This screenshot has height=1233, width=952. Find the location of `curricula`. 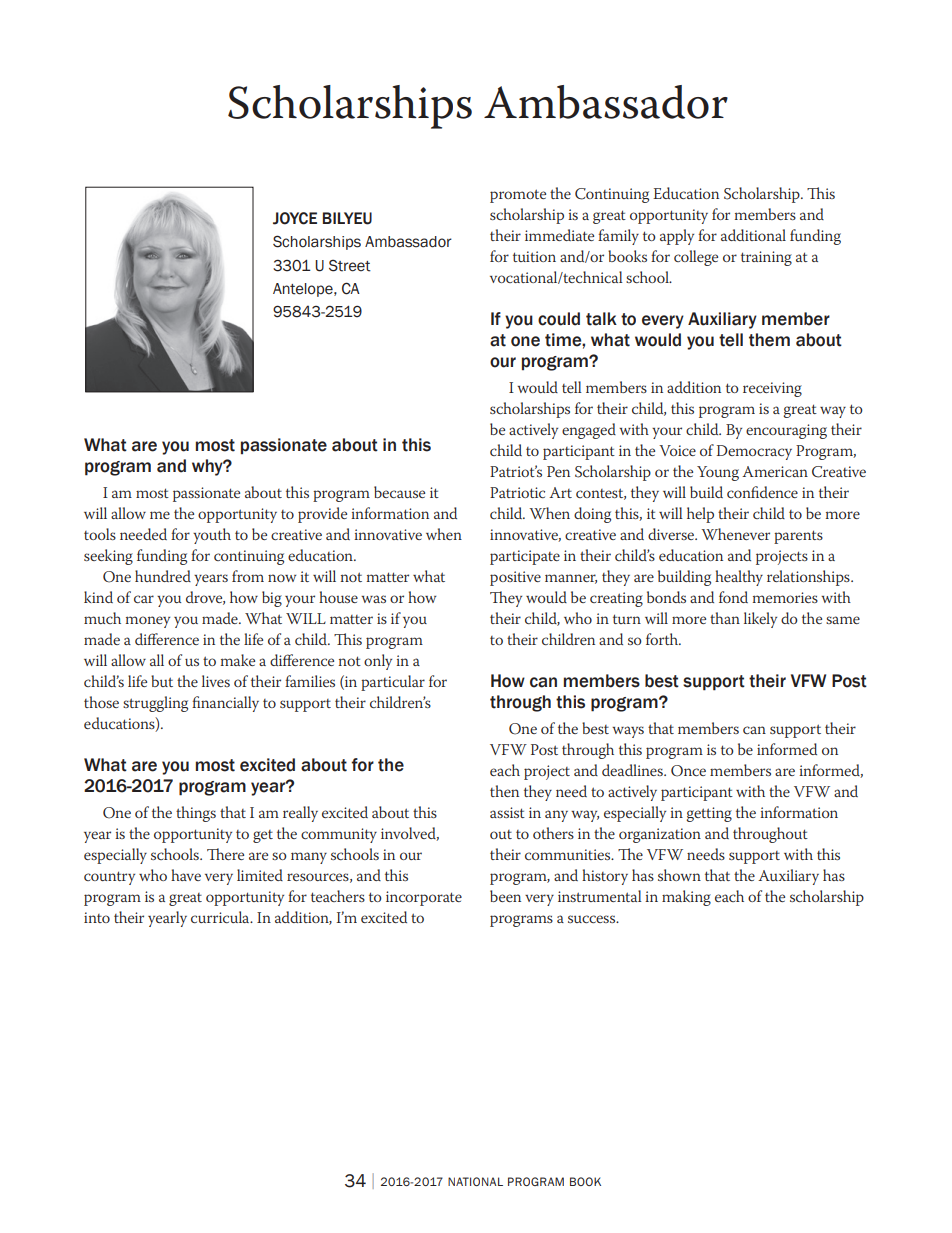

curricula is located at coordinates (221, 917).
